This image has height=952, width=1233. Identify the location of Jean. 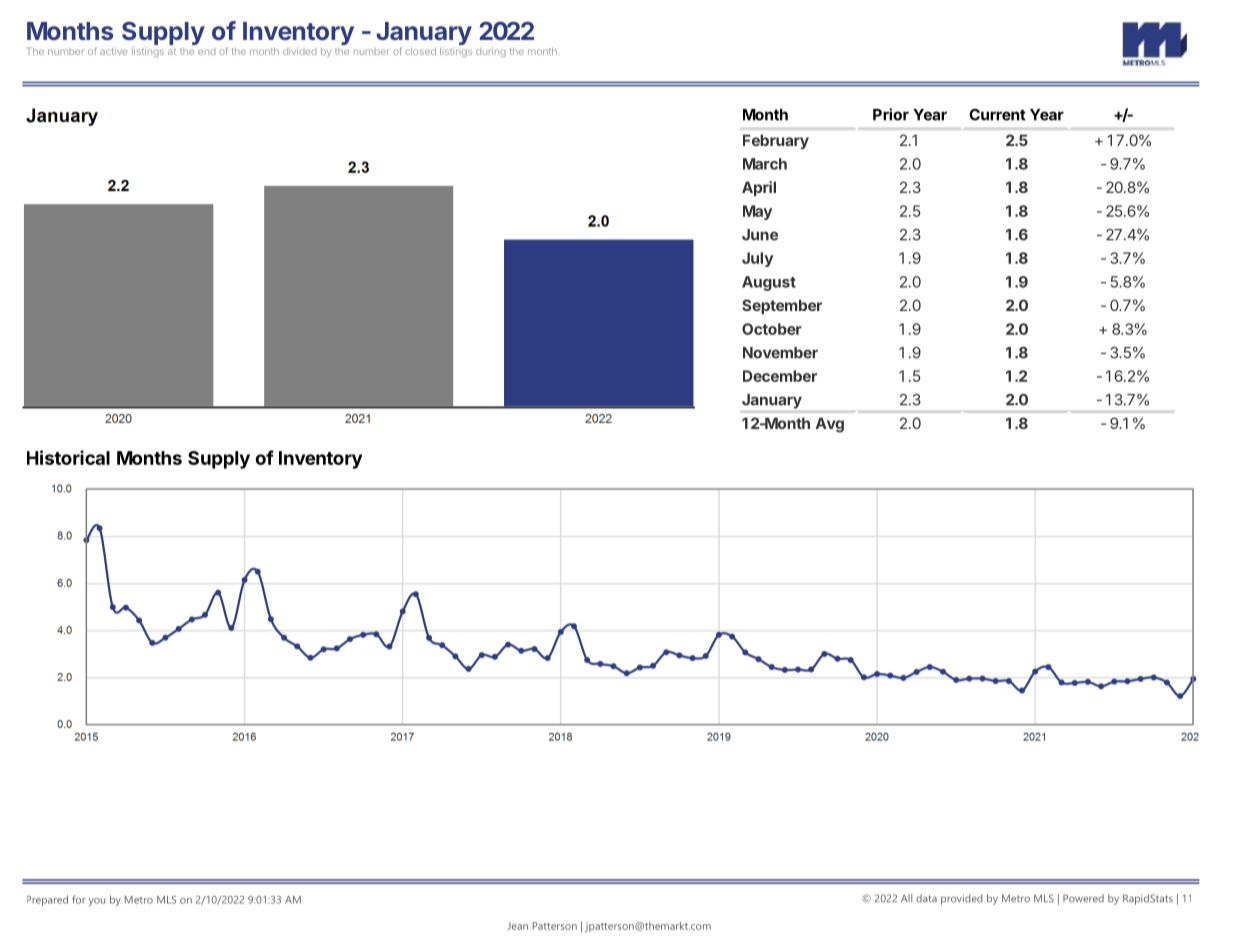
(517, 926).
